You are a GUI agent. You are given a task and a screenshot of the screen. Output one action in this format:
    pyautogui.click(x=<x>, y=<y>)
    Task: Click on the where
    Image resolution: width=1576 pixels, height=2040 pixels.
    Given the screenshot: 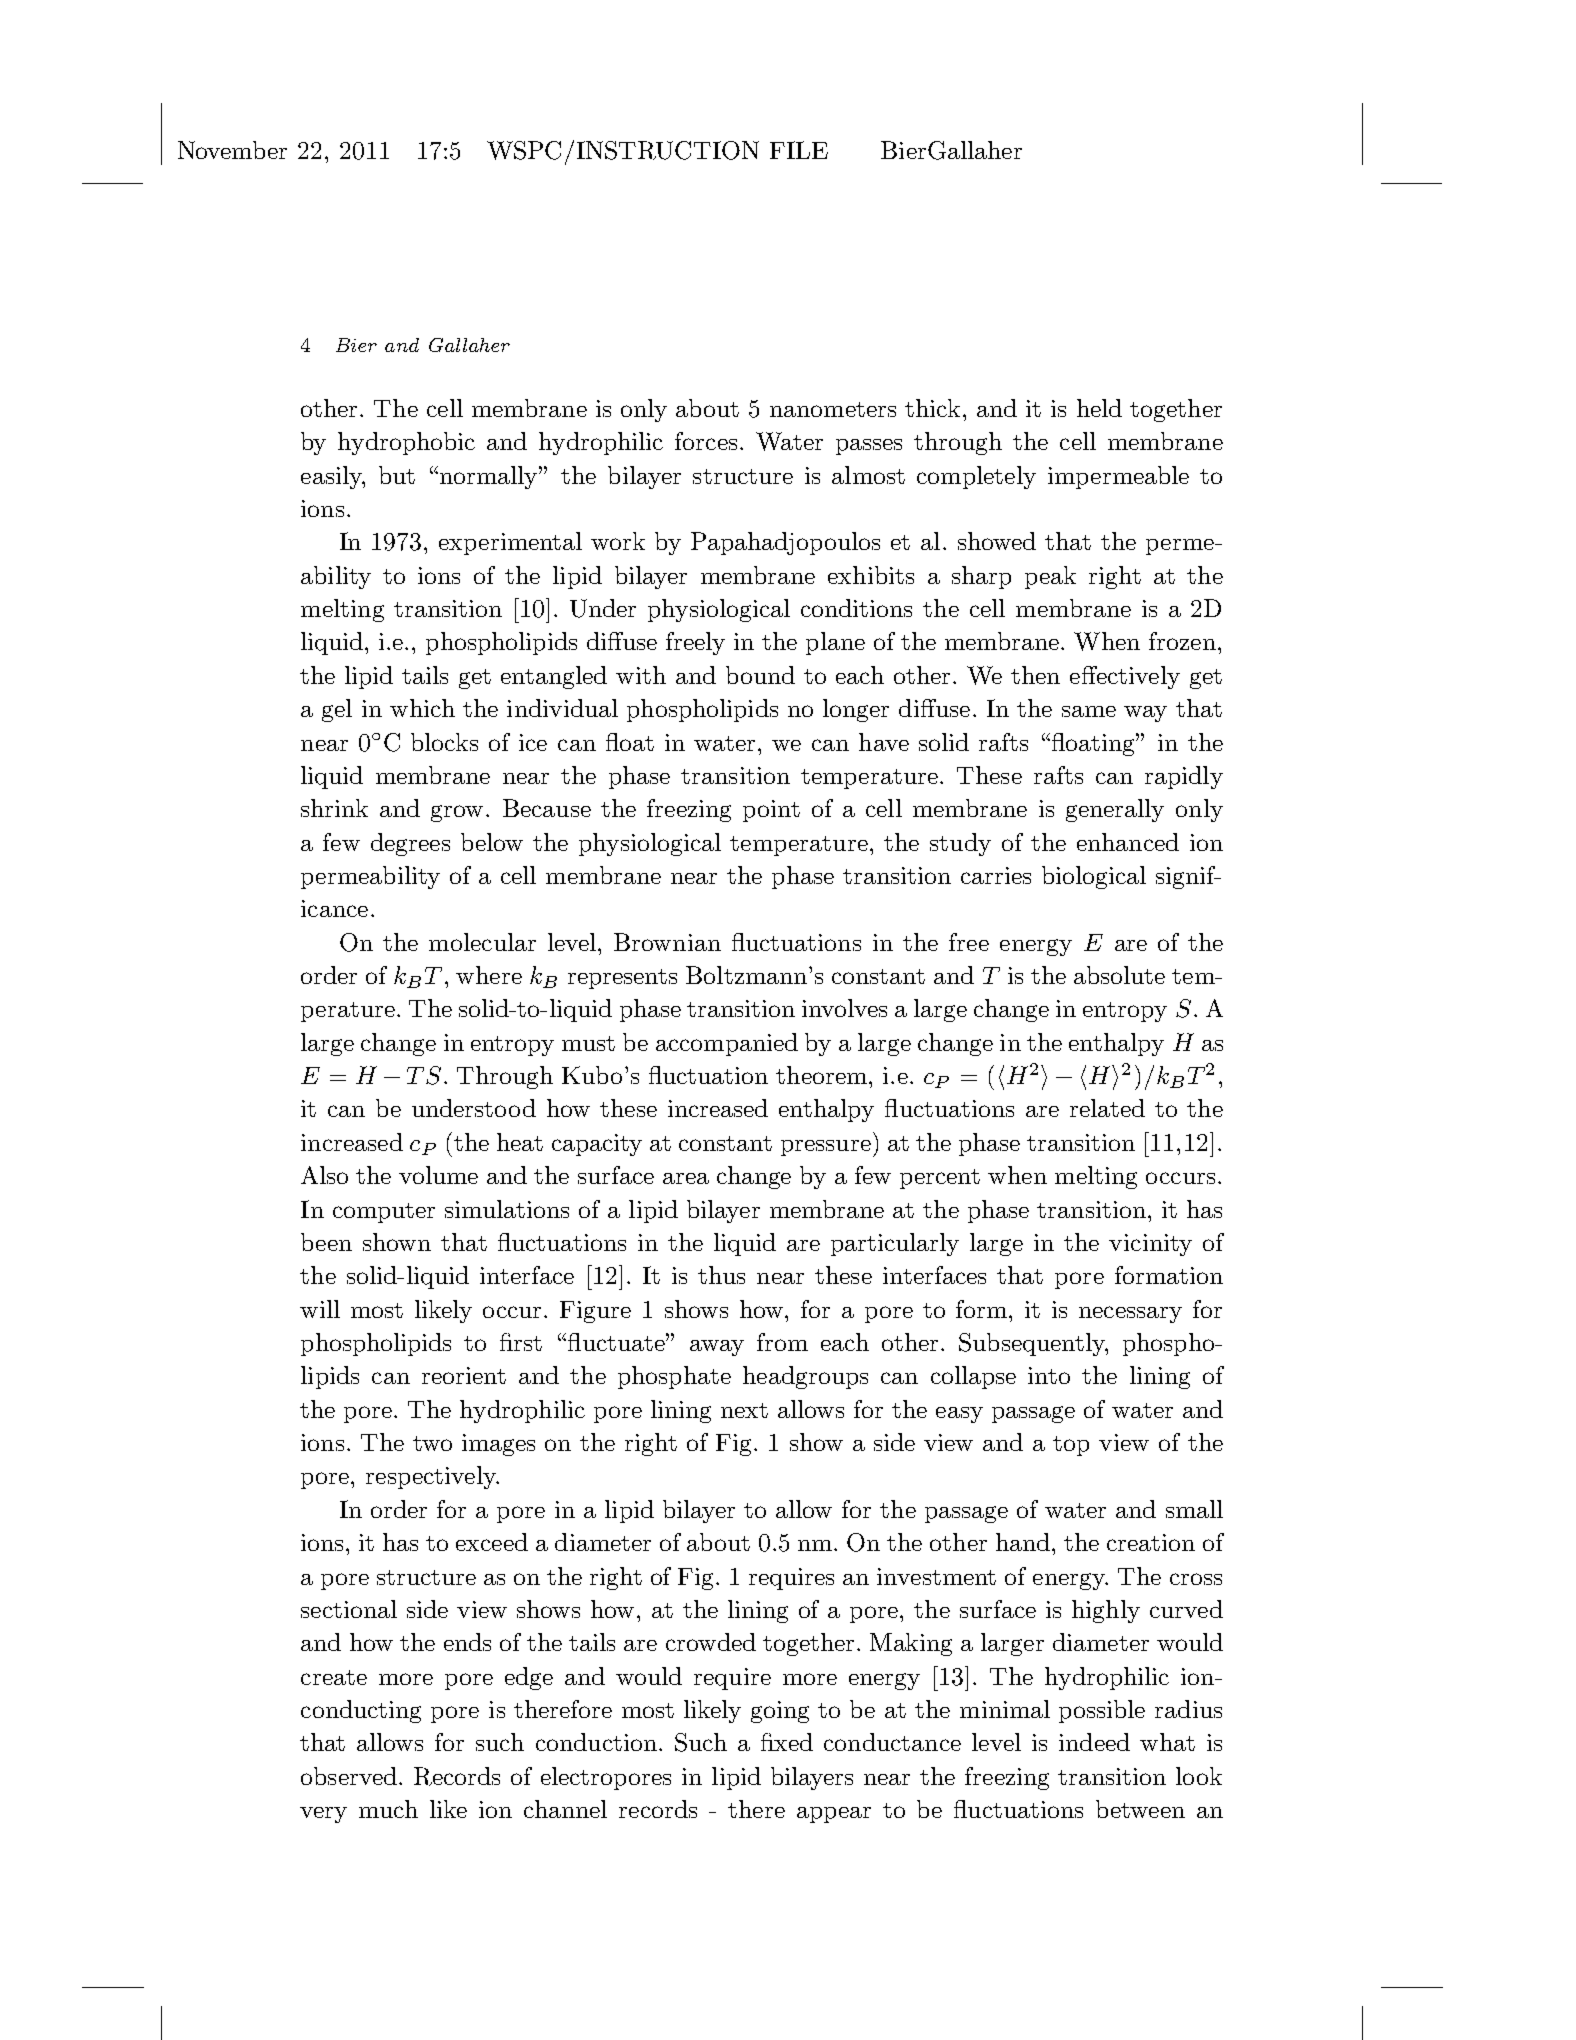 What is the action you would take?
    pyautogui.click(x=489, y=975)
